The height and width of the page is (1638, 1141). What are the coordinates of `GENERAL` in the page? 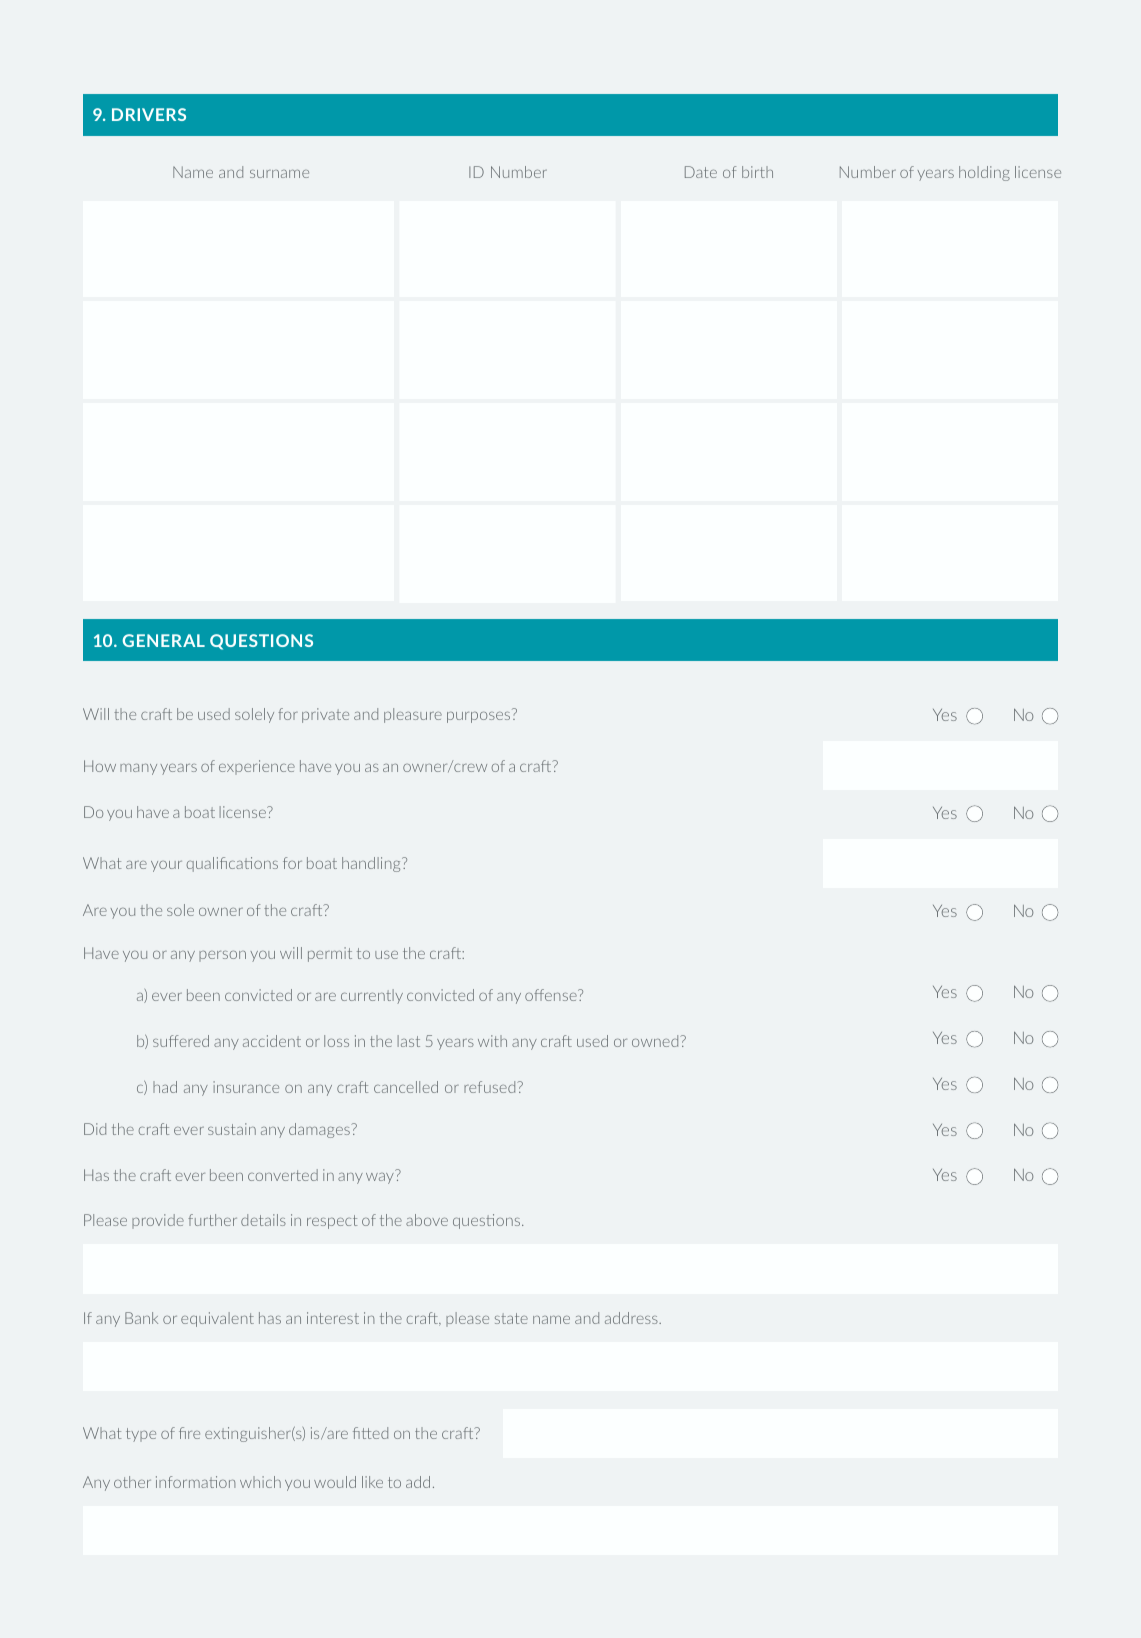 It's located at (164, 640).
